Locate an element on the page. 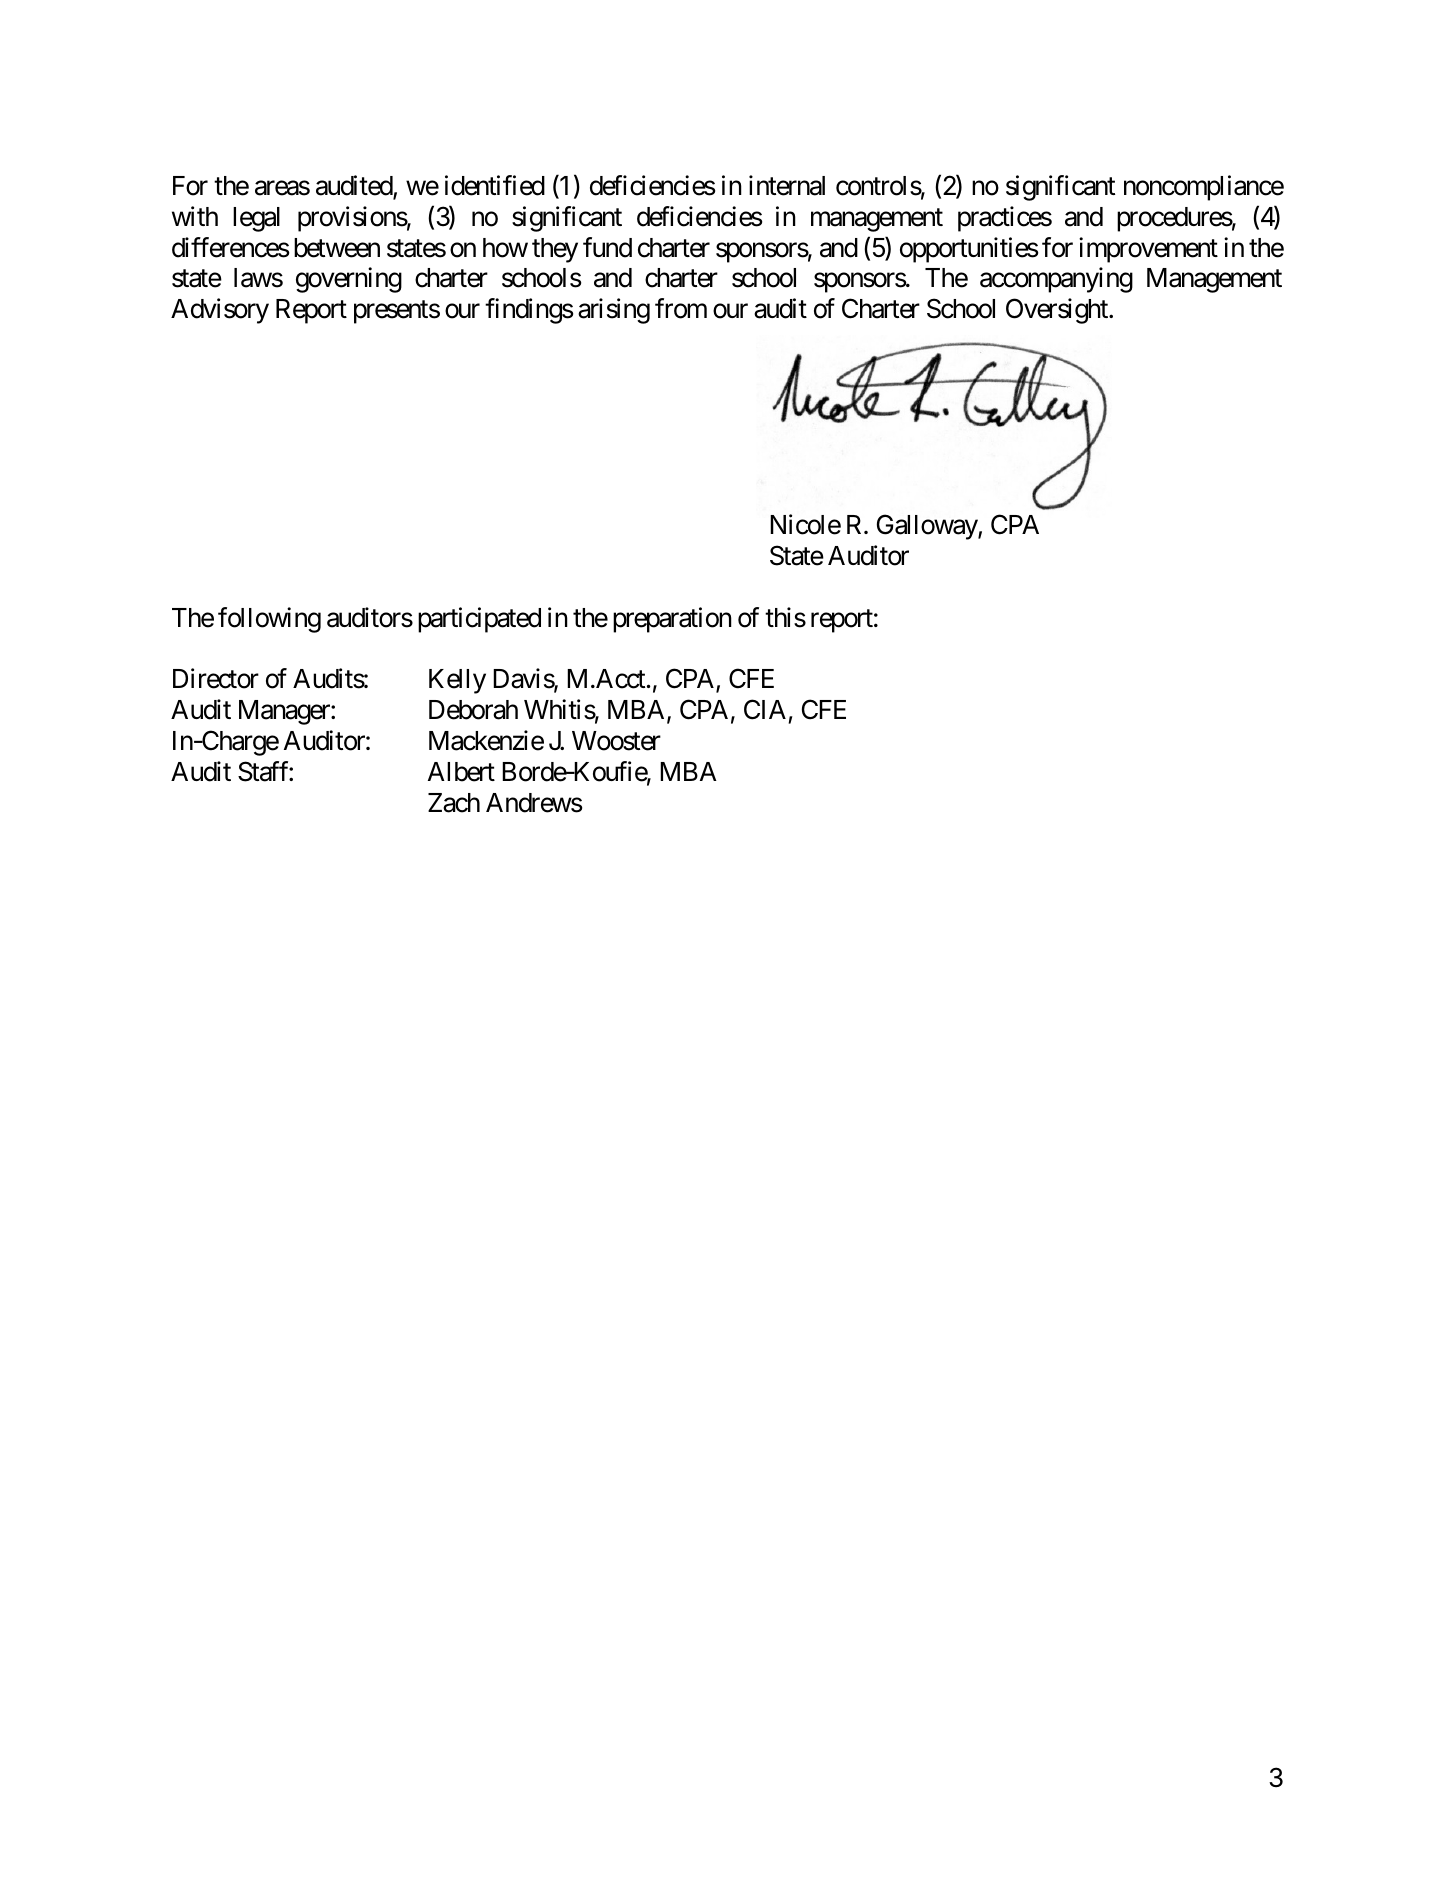  Advisory is located at coordinates (220, 311).
